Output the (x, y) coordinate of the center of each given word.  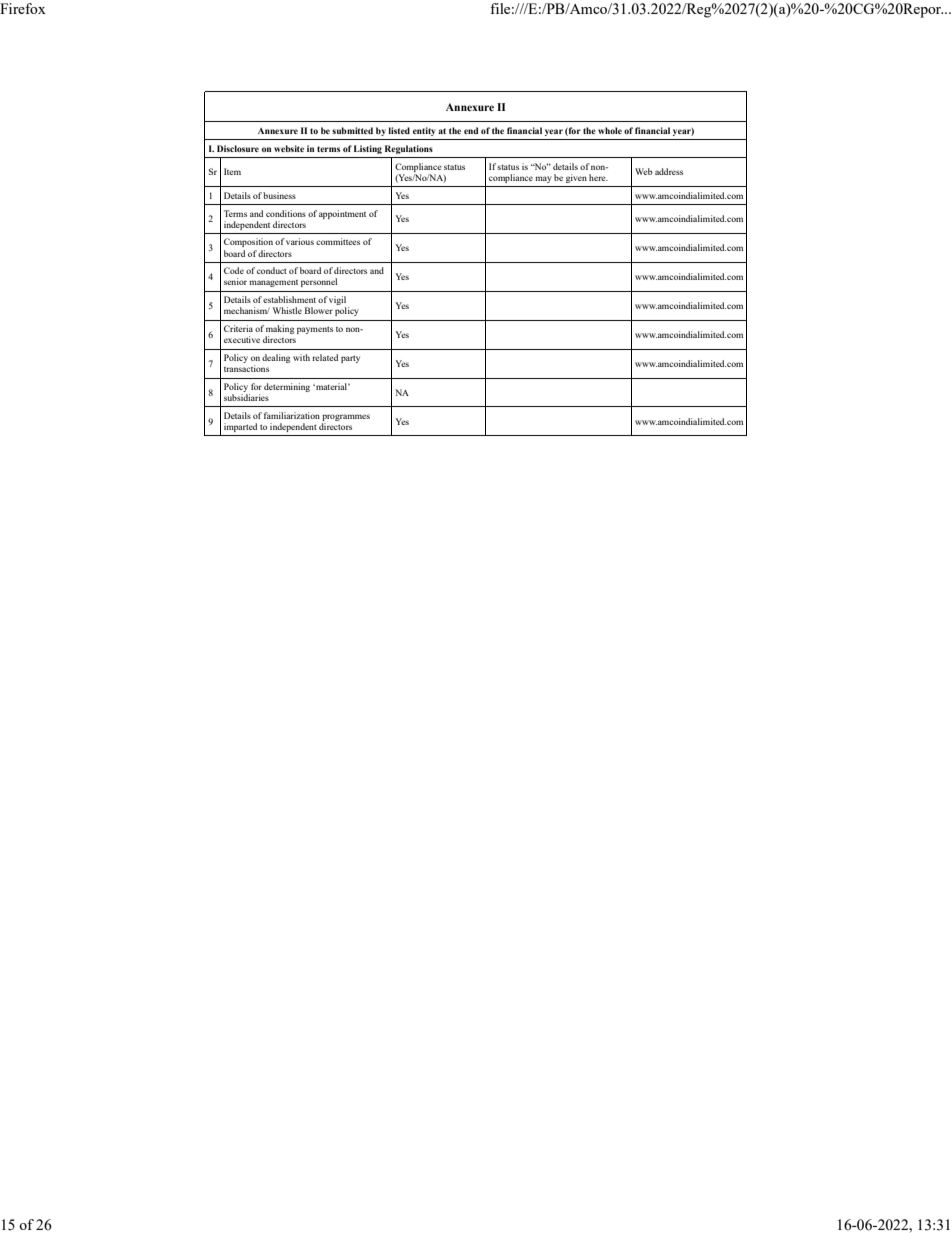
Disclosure (238, 148)
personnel (319, 282)
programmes (346, 419)
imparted (240, 427)
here (598, 177)
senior (235, 281)
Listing (368, 149)
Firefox (23, 8)
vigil (339, 302)
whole (610, 130)
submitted (352, 130)
